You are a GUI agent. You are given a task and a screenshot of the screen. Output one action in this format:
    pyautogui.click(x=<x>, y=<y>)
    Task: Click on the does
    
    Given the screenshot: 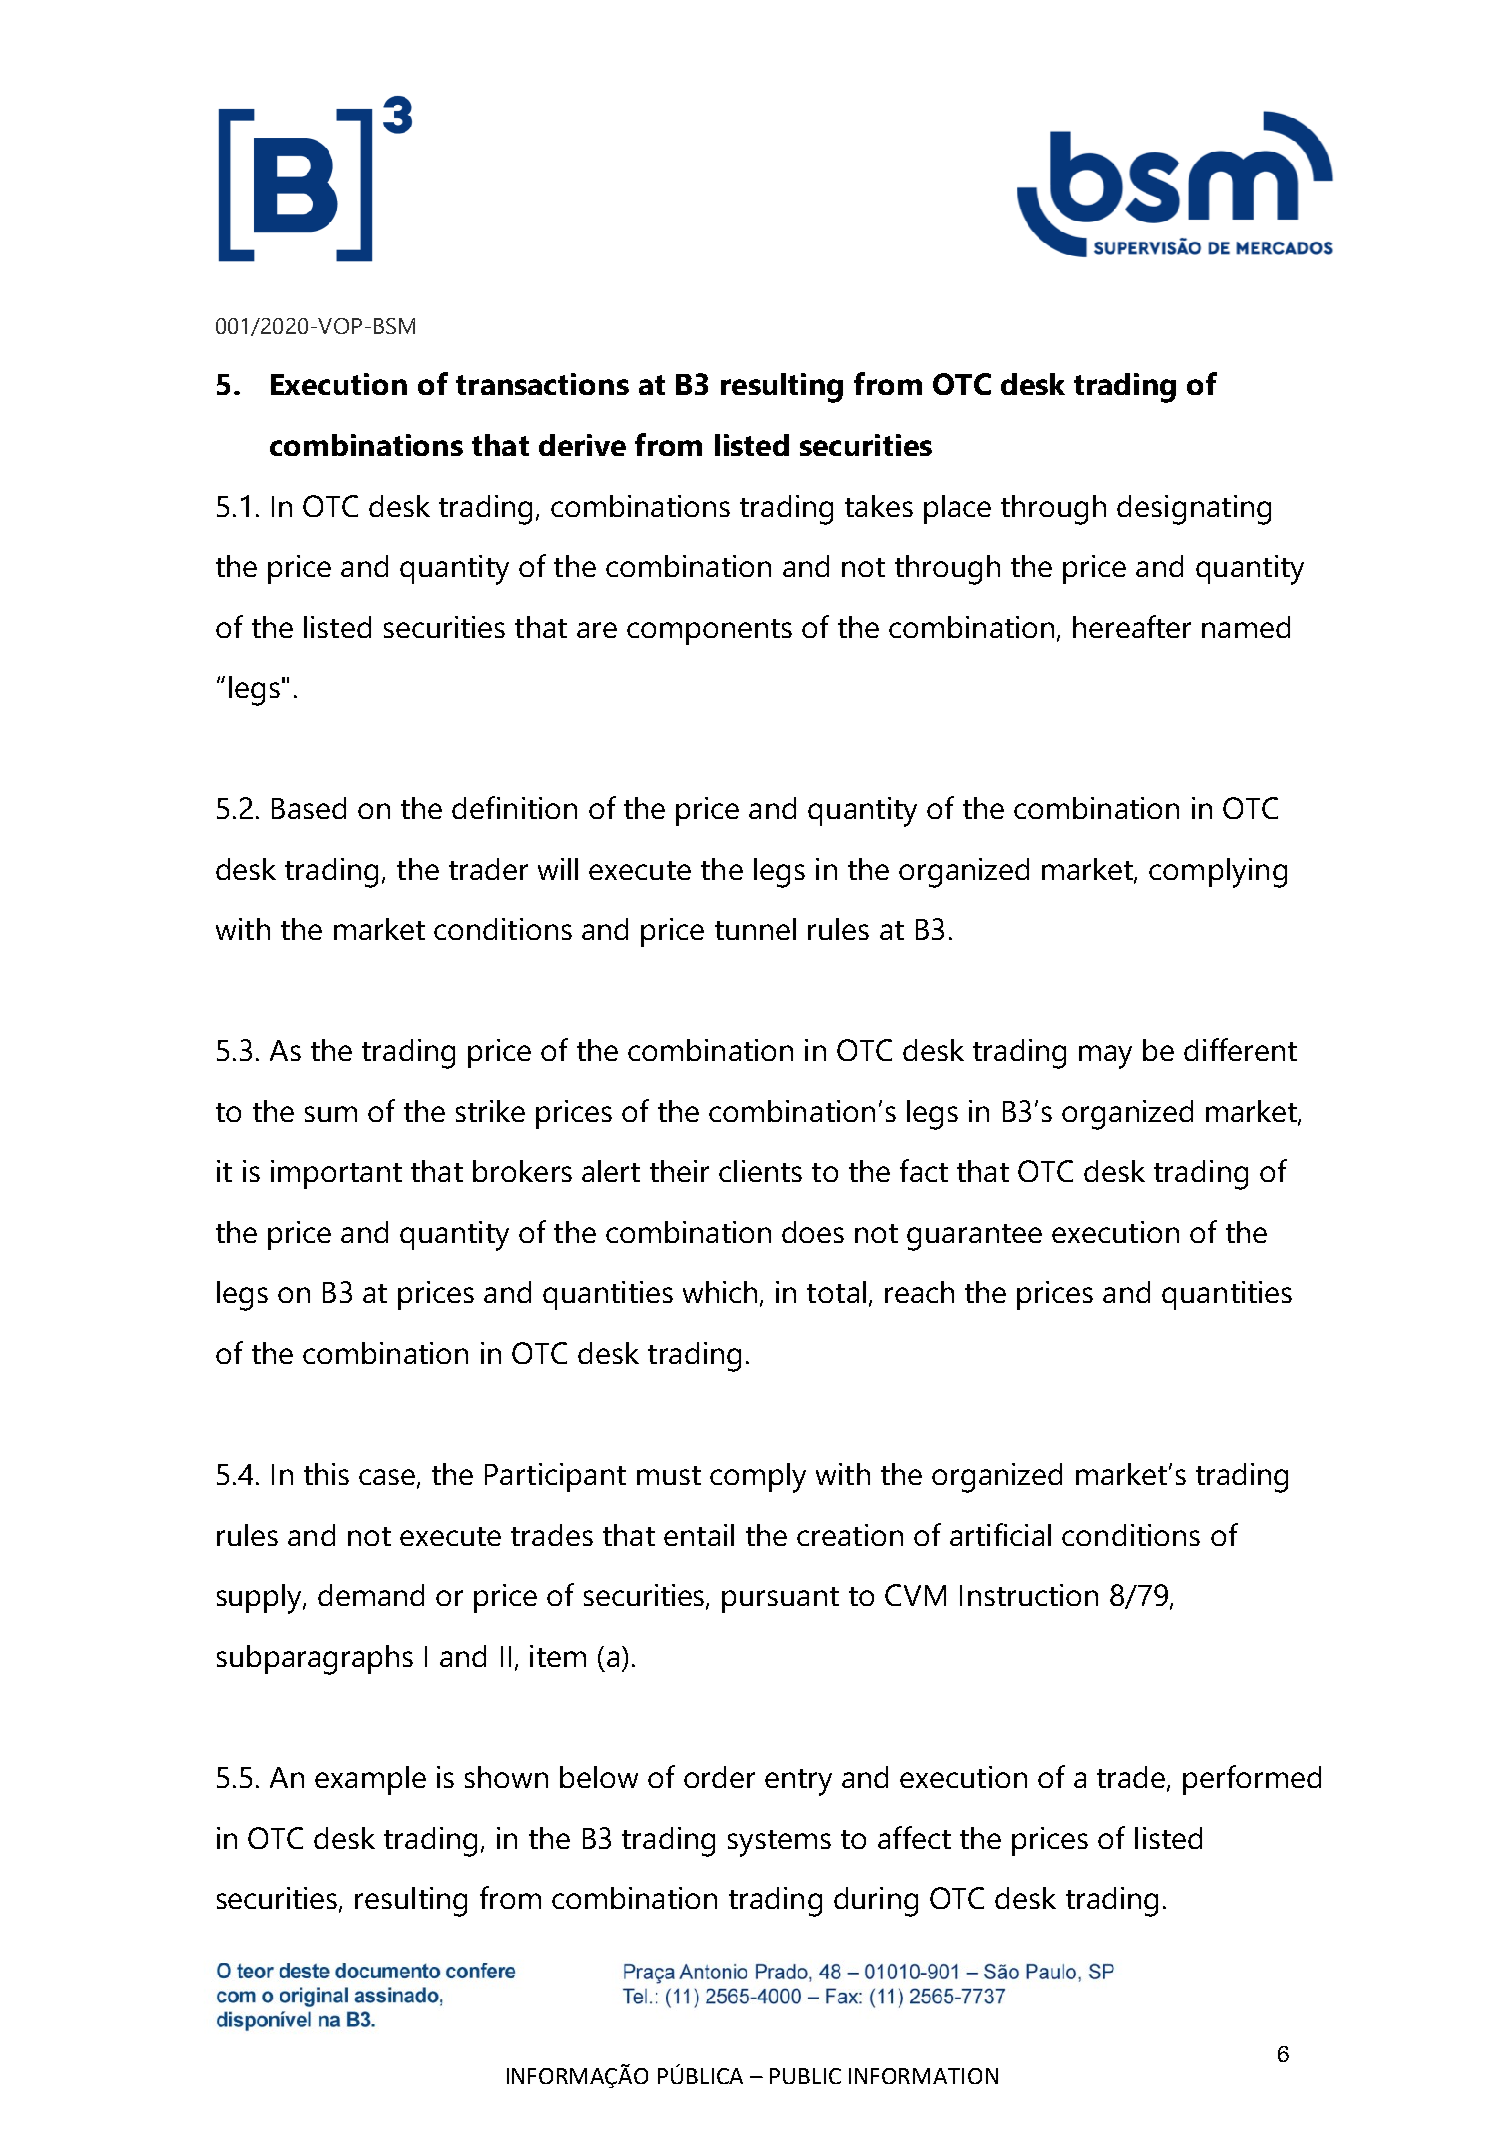 What is the action you would take?
    pyautogui.click(x=813, y=1232)
